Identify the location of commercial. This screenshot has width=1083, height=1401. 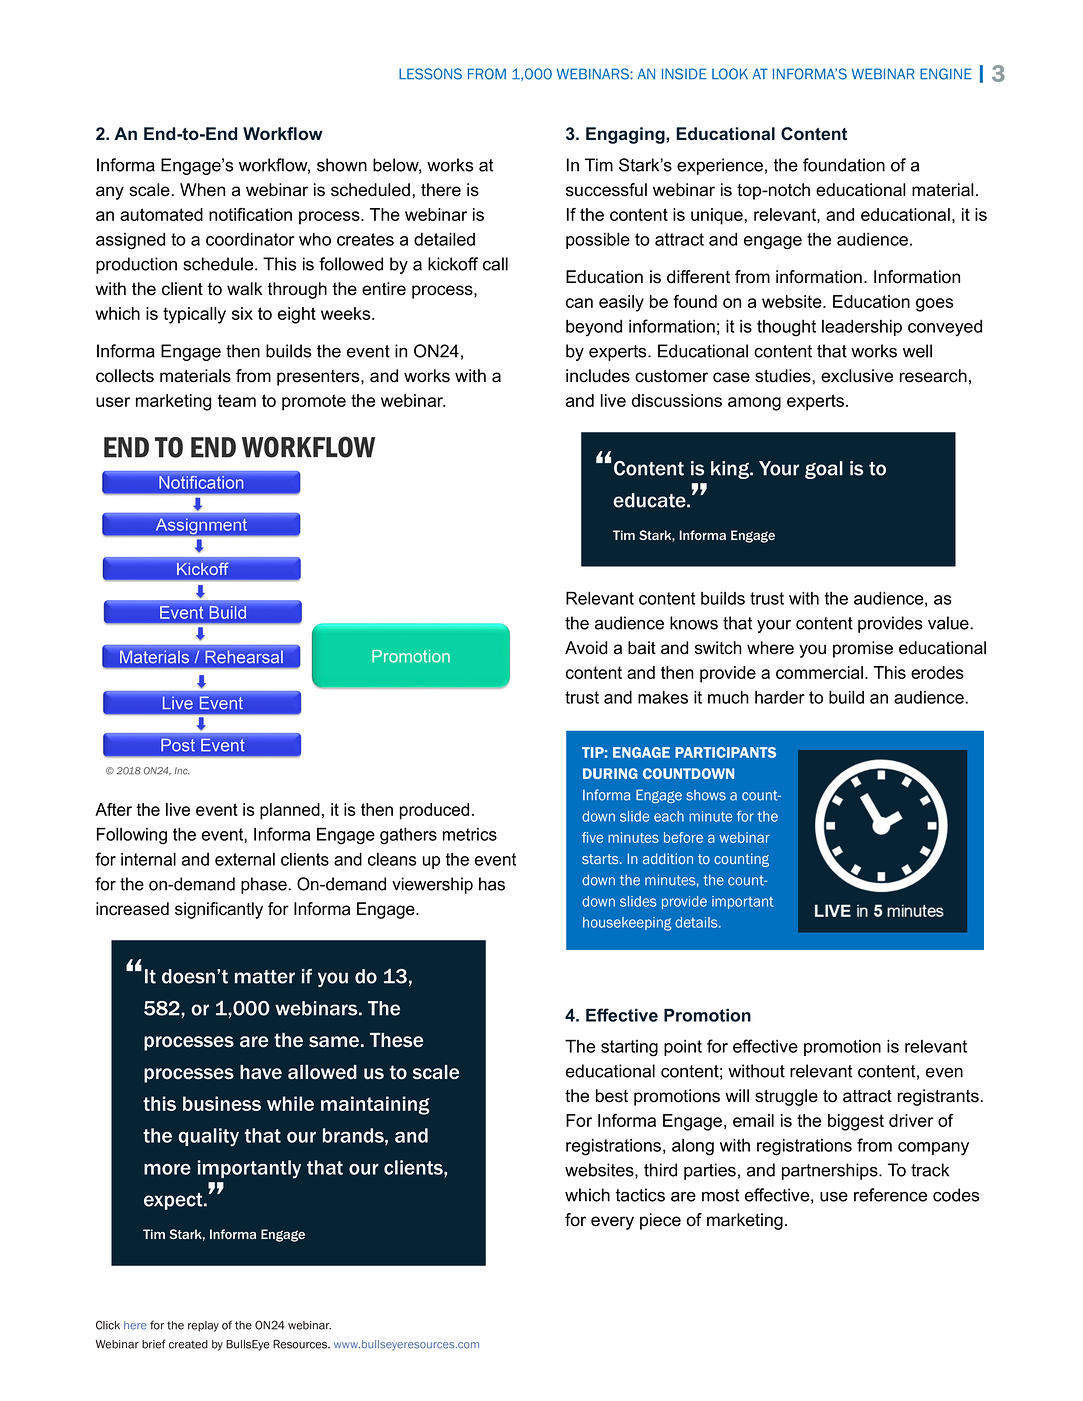
(819, 672).
